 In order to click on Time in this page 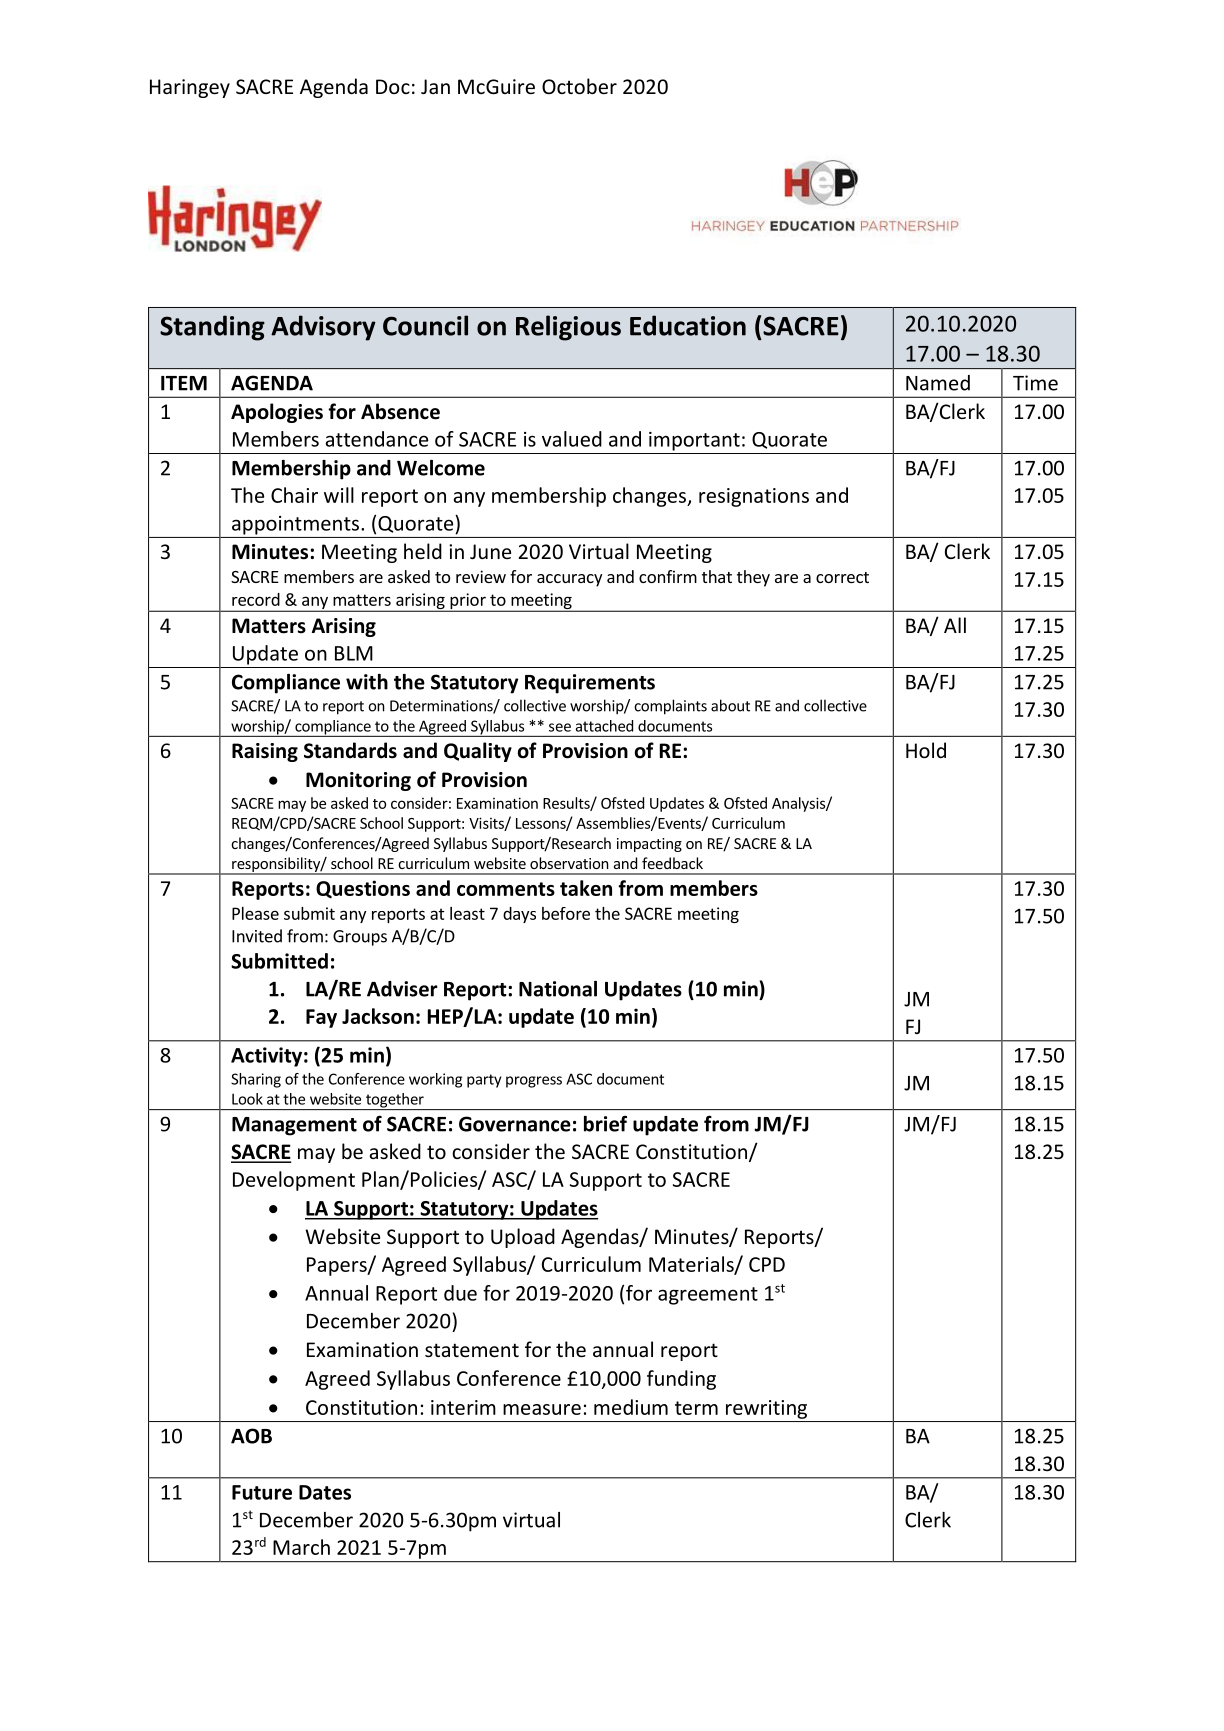, I will do `click(1035, 383)`.
